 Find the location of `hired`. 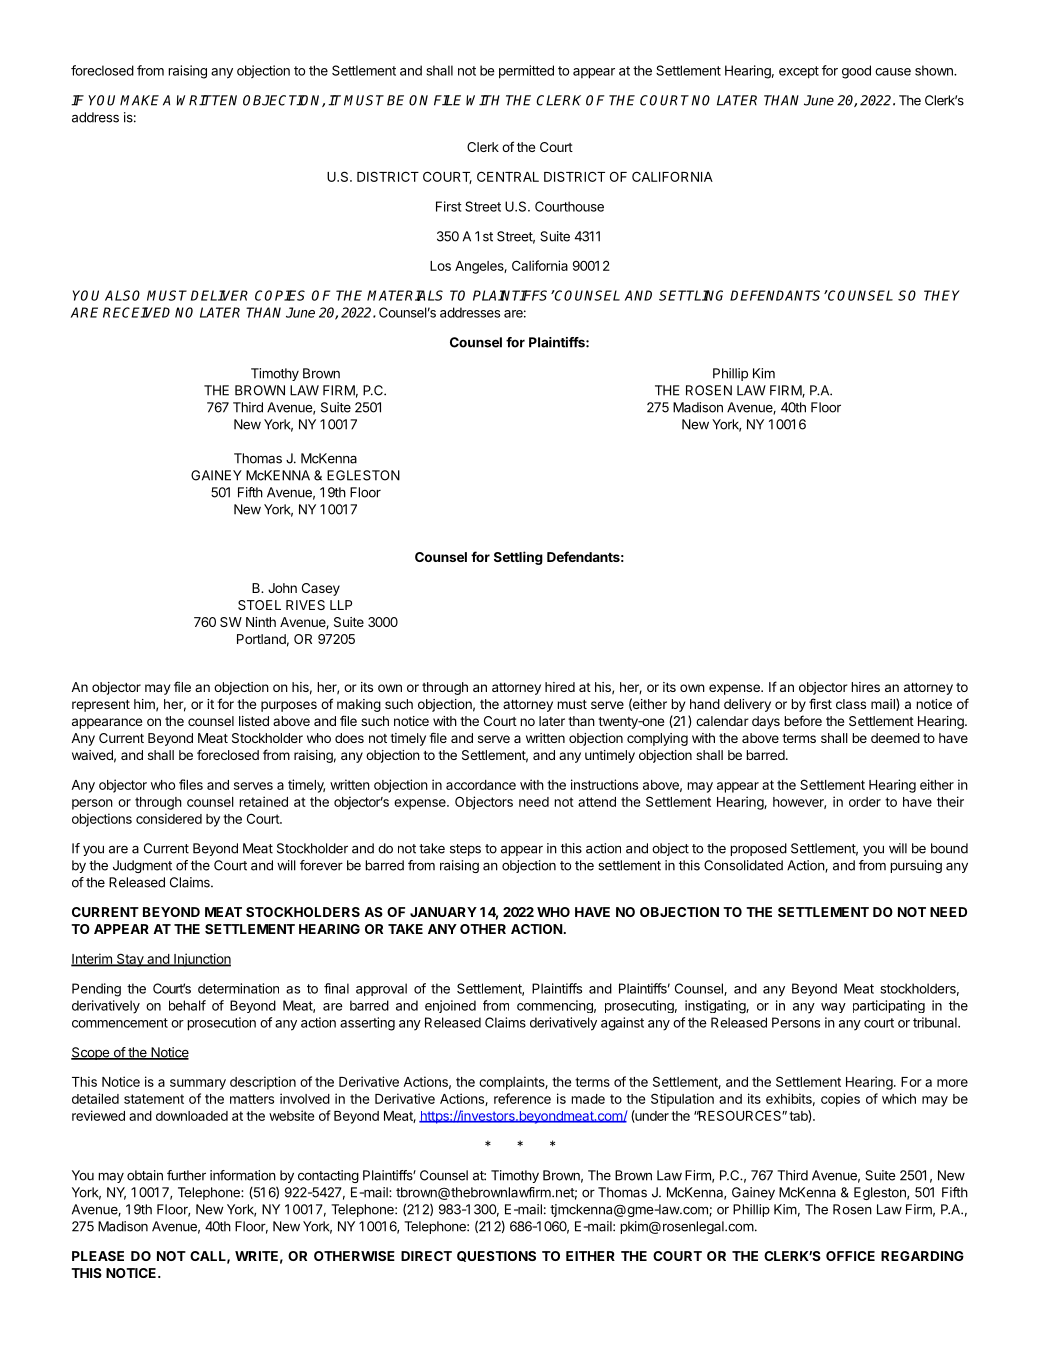

hired is located at coordinates (560, 687).
